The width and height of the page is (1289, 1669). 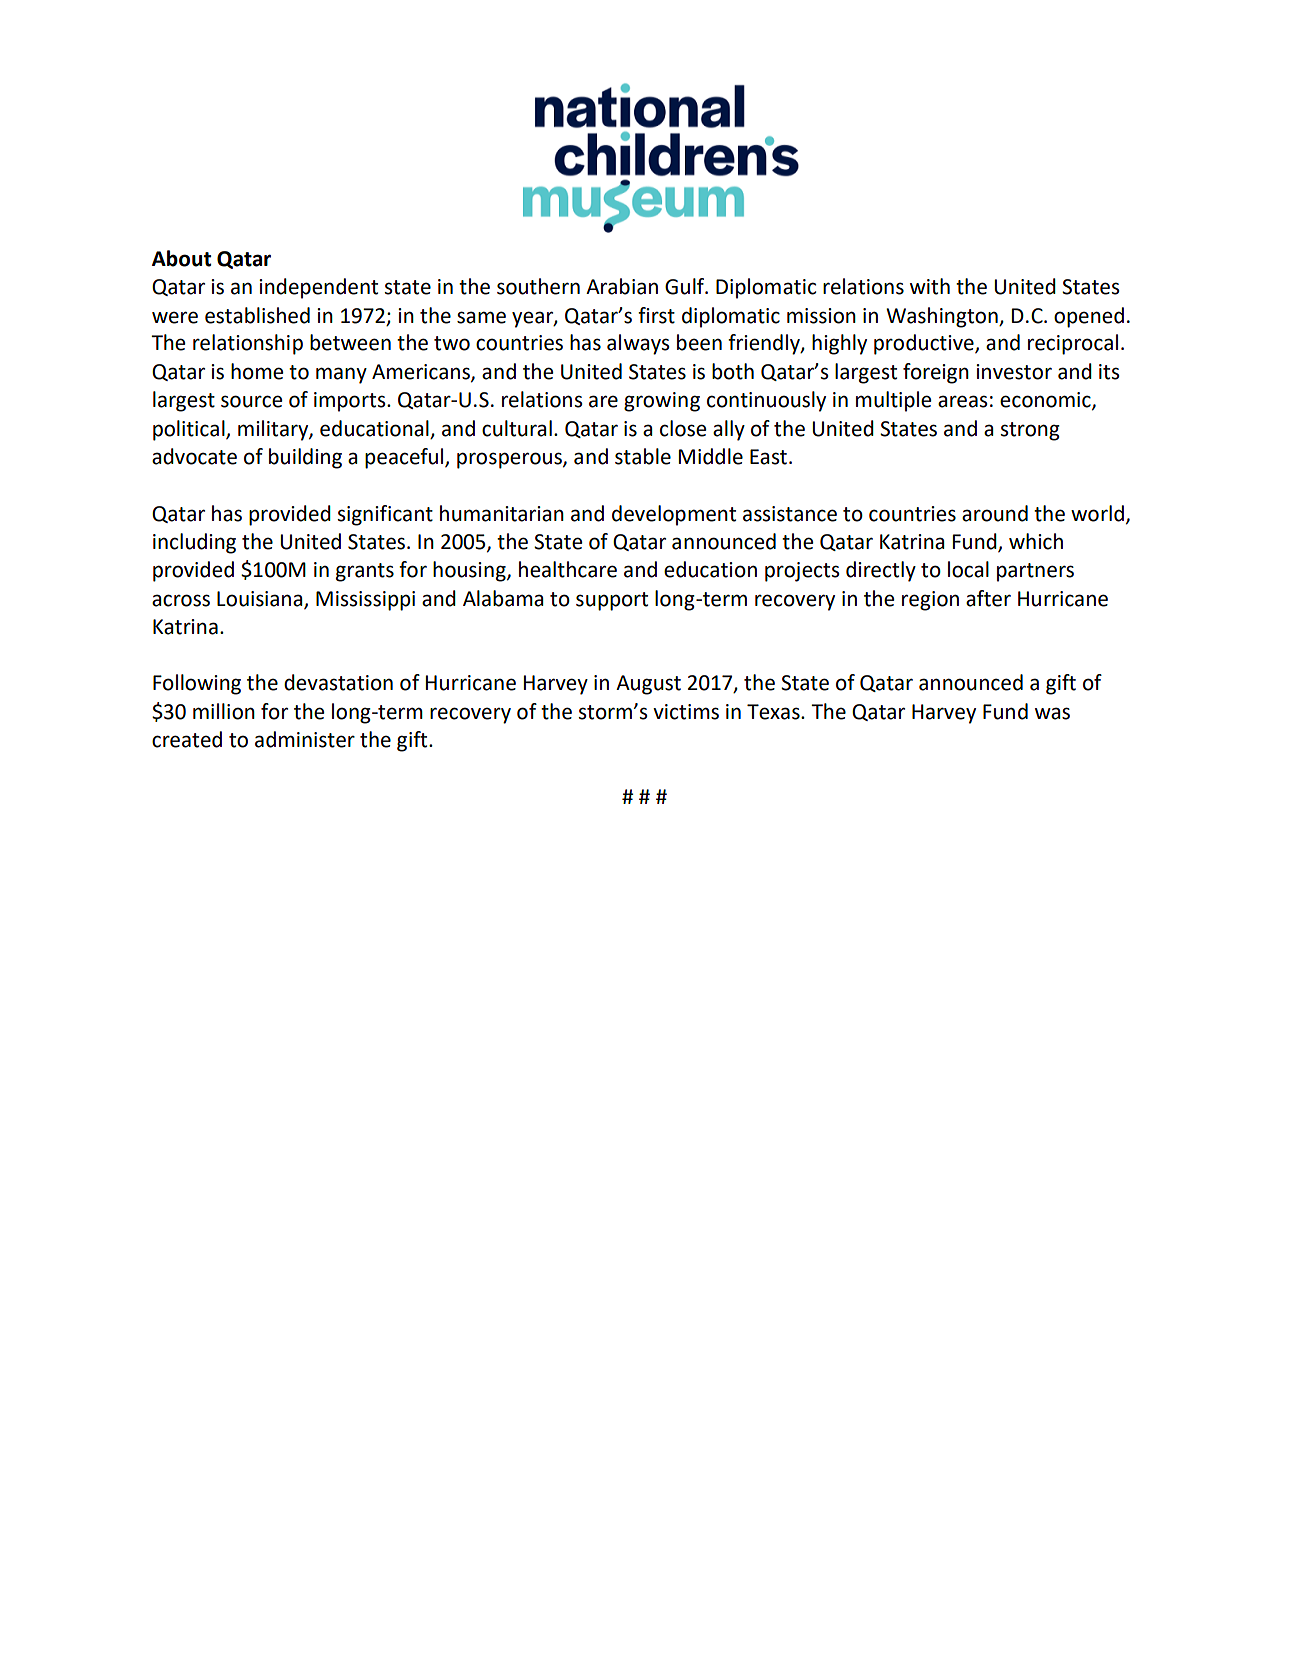 What do you see at coordinates (774, 712) in the page?
I see `Texas` at bounding box center [774, 712].
